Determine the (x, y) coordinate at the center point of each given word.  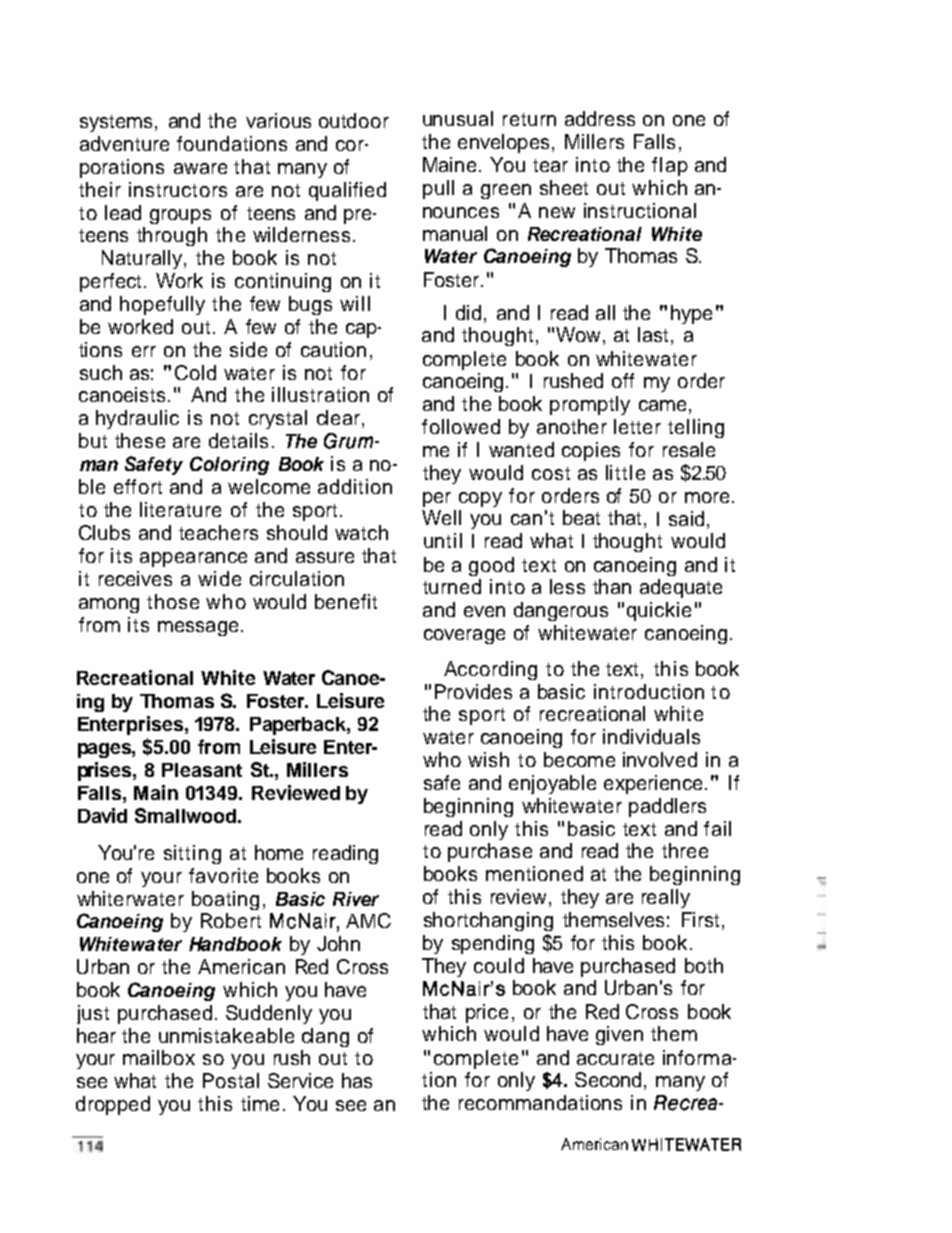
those (173, 601)
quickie (659, 611)
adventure (124, 143)
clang (325, 1037)
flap (670, 166)
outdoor (354, 120)
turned (452, 586)
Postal (231, 1080)
